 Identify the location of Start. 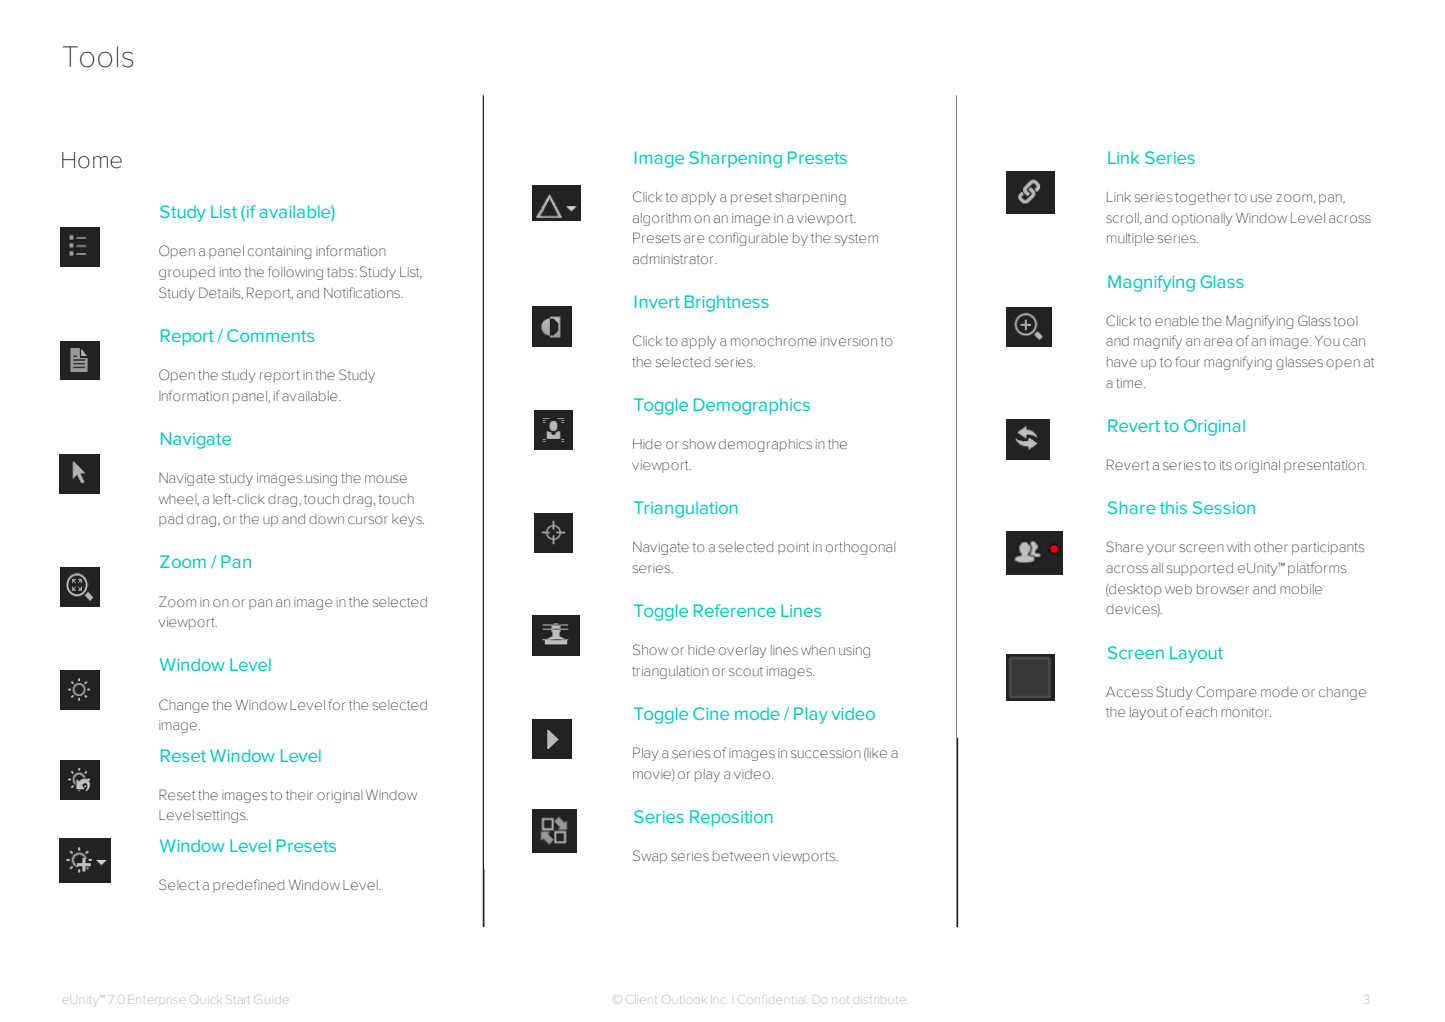
(238, 998).
